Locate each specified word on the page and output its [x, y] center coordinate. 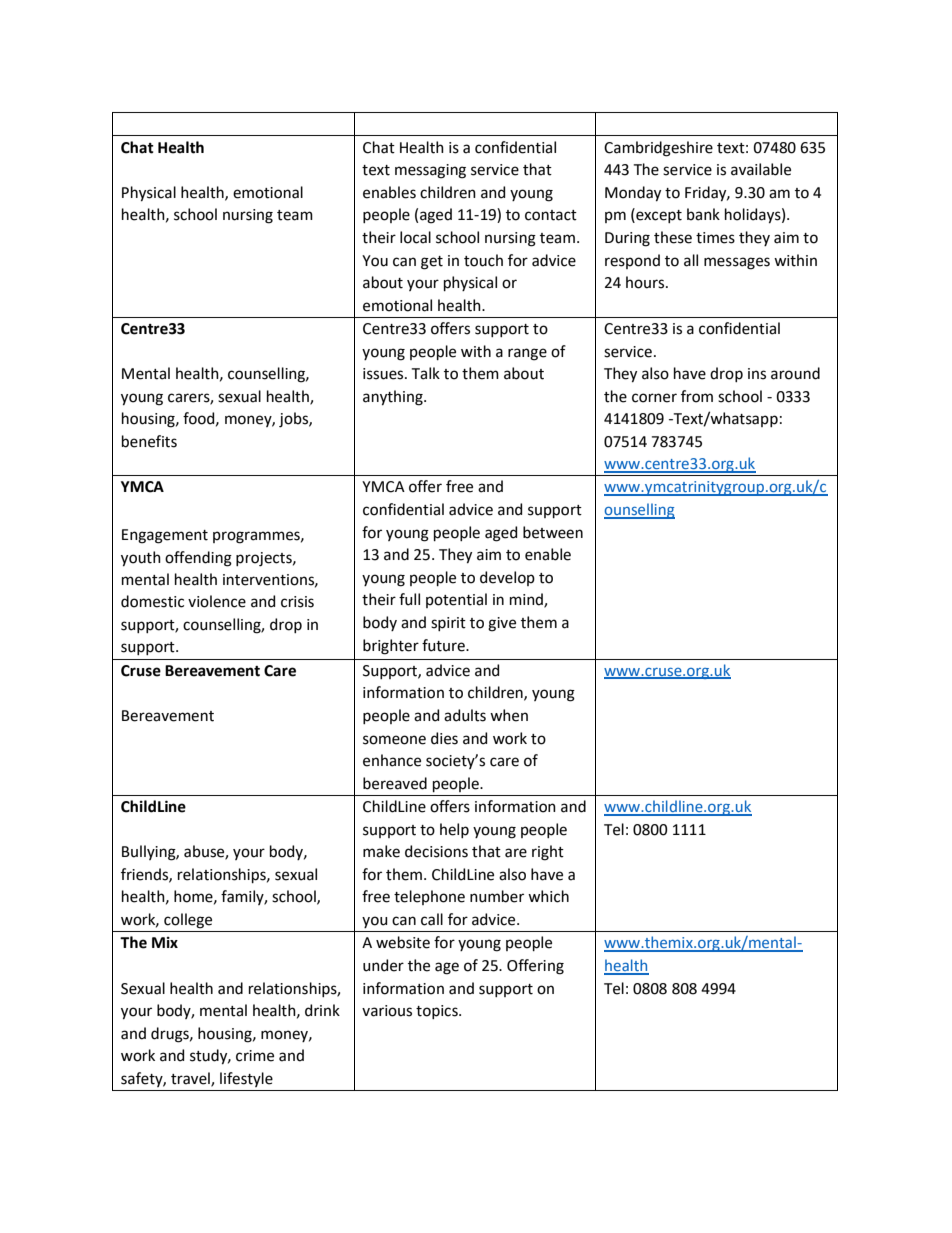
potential [456, 600]
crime [255, 1056]
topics [438, 1012]
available [761, 169]
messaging [430, 171]
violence [217, 601]
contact [551, 215]
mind [527, 600]
